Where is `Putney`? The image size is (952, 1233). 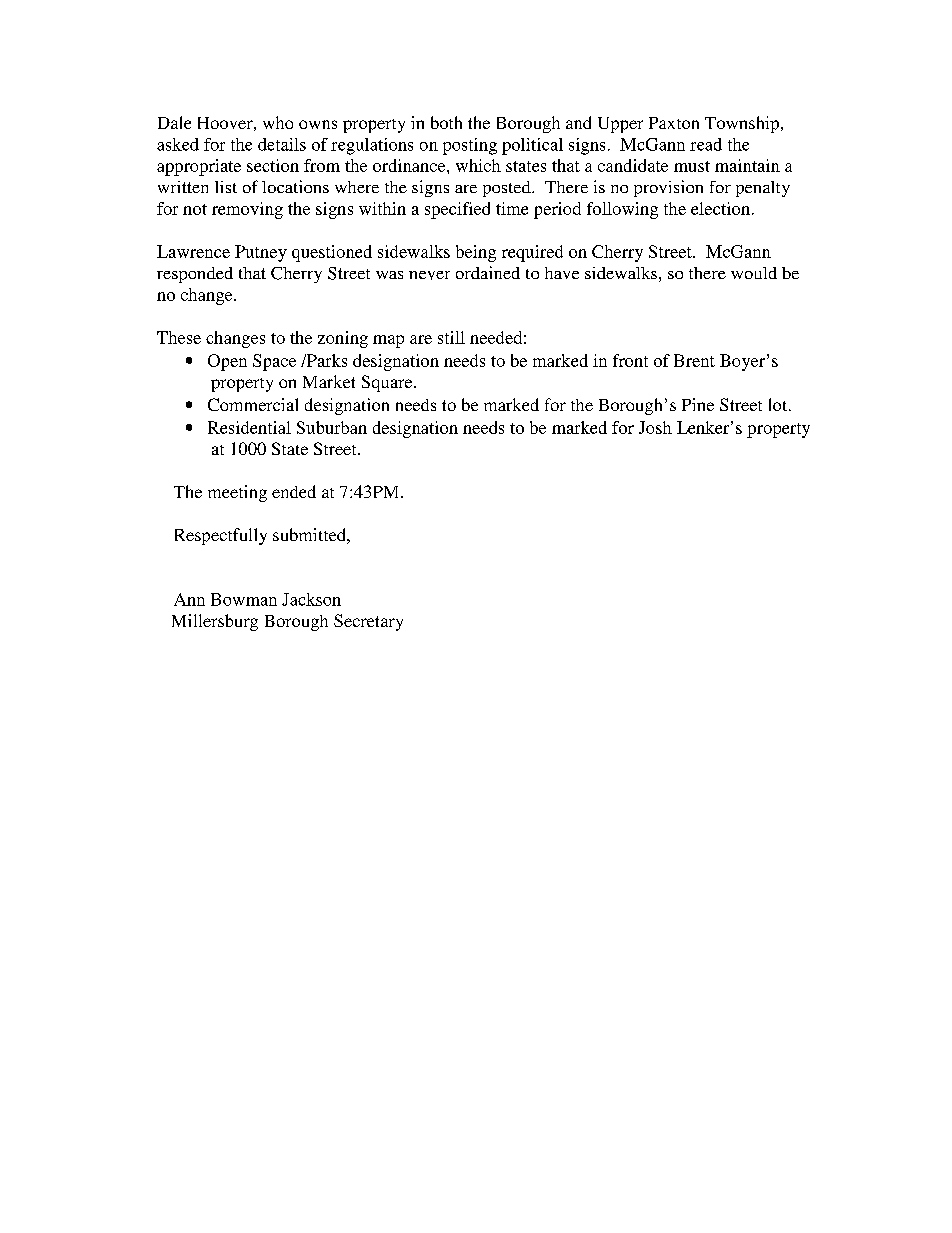 Putney is located at coordinates (261, 253).
